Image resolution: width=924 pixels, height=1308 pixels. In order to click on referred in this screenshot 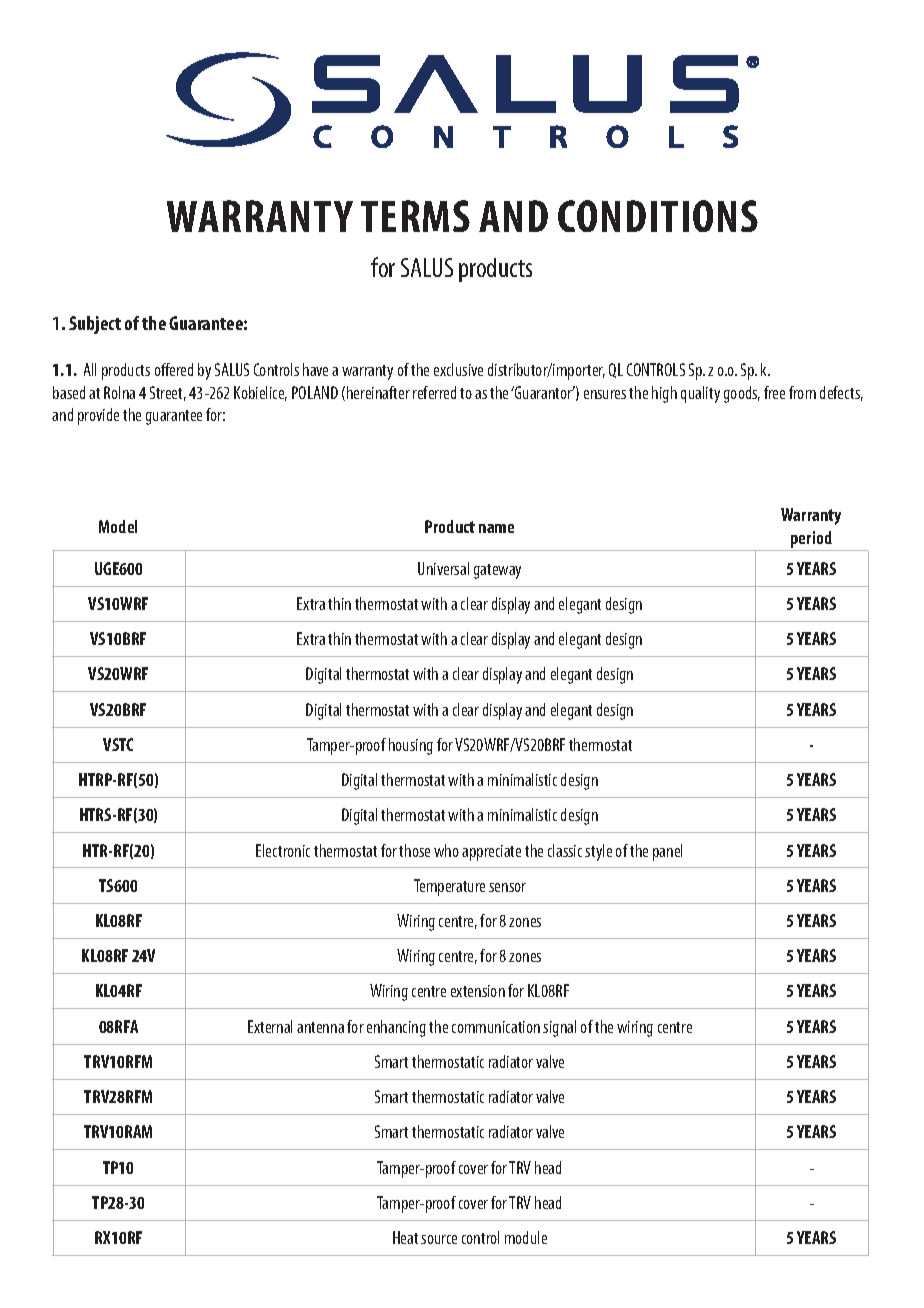, I will do `click(434, 392)`.
